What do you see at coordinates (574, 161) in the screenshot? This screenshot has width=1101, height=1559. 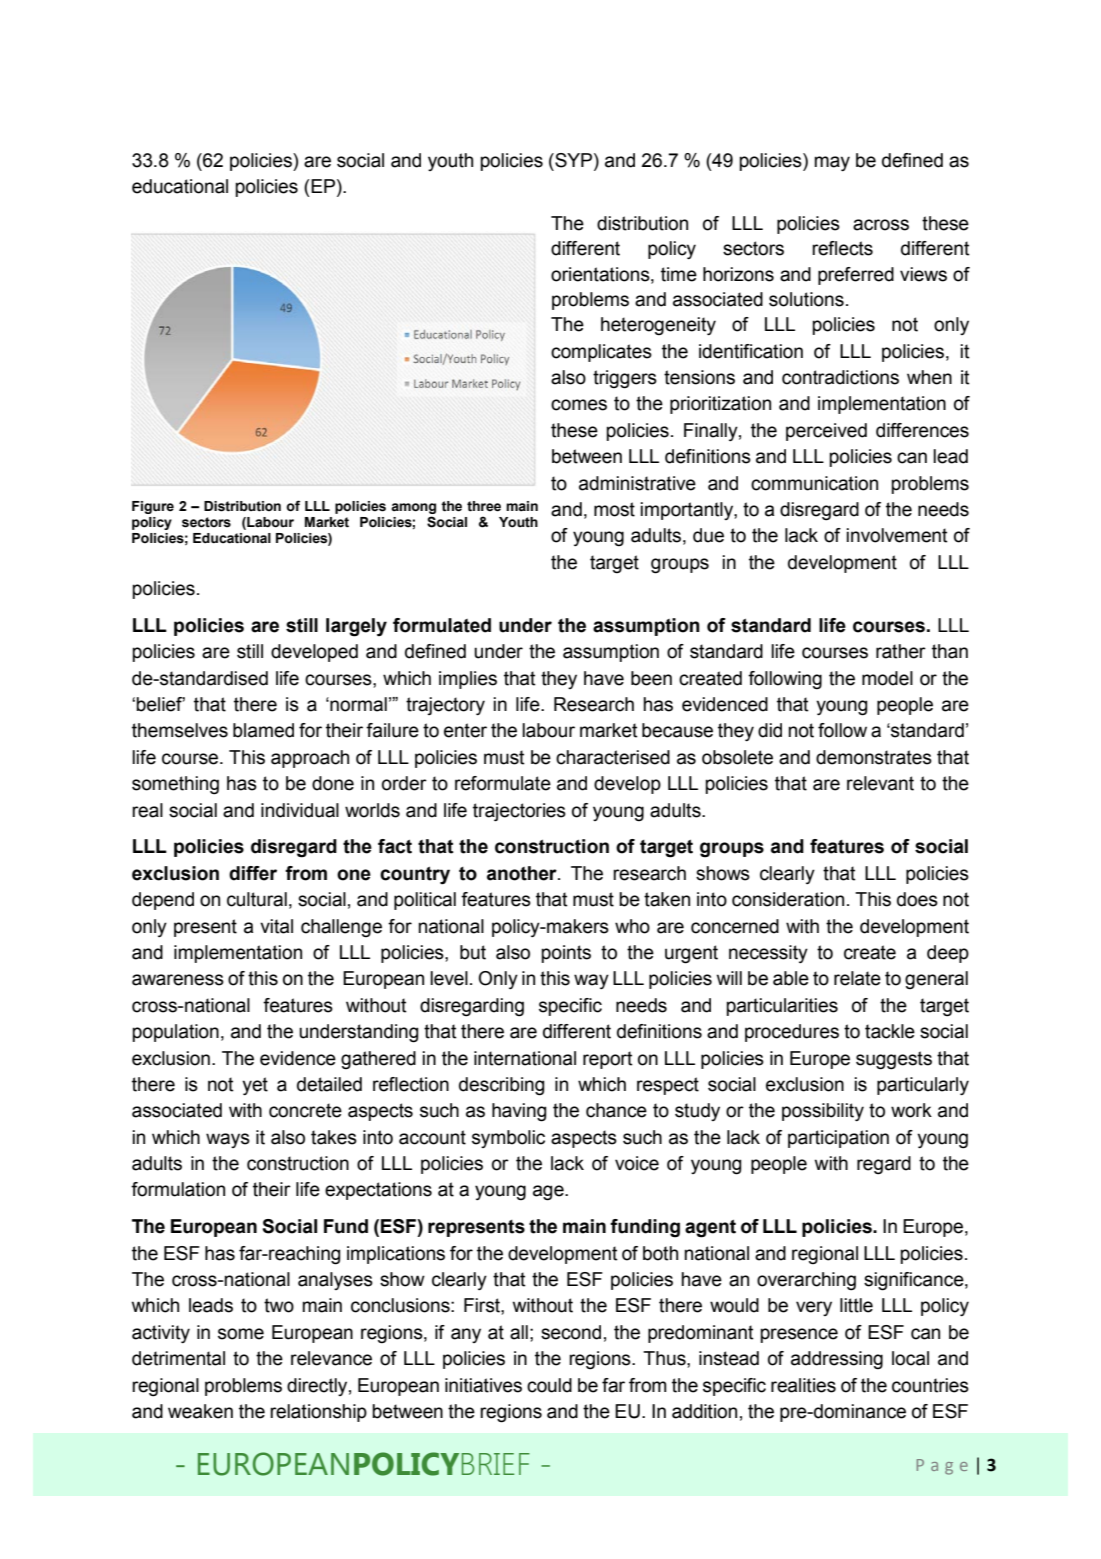 I see `SYP` at bounding box center [574, 161].
